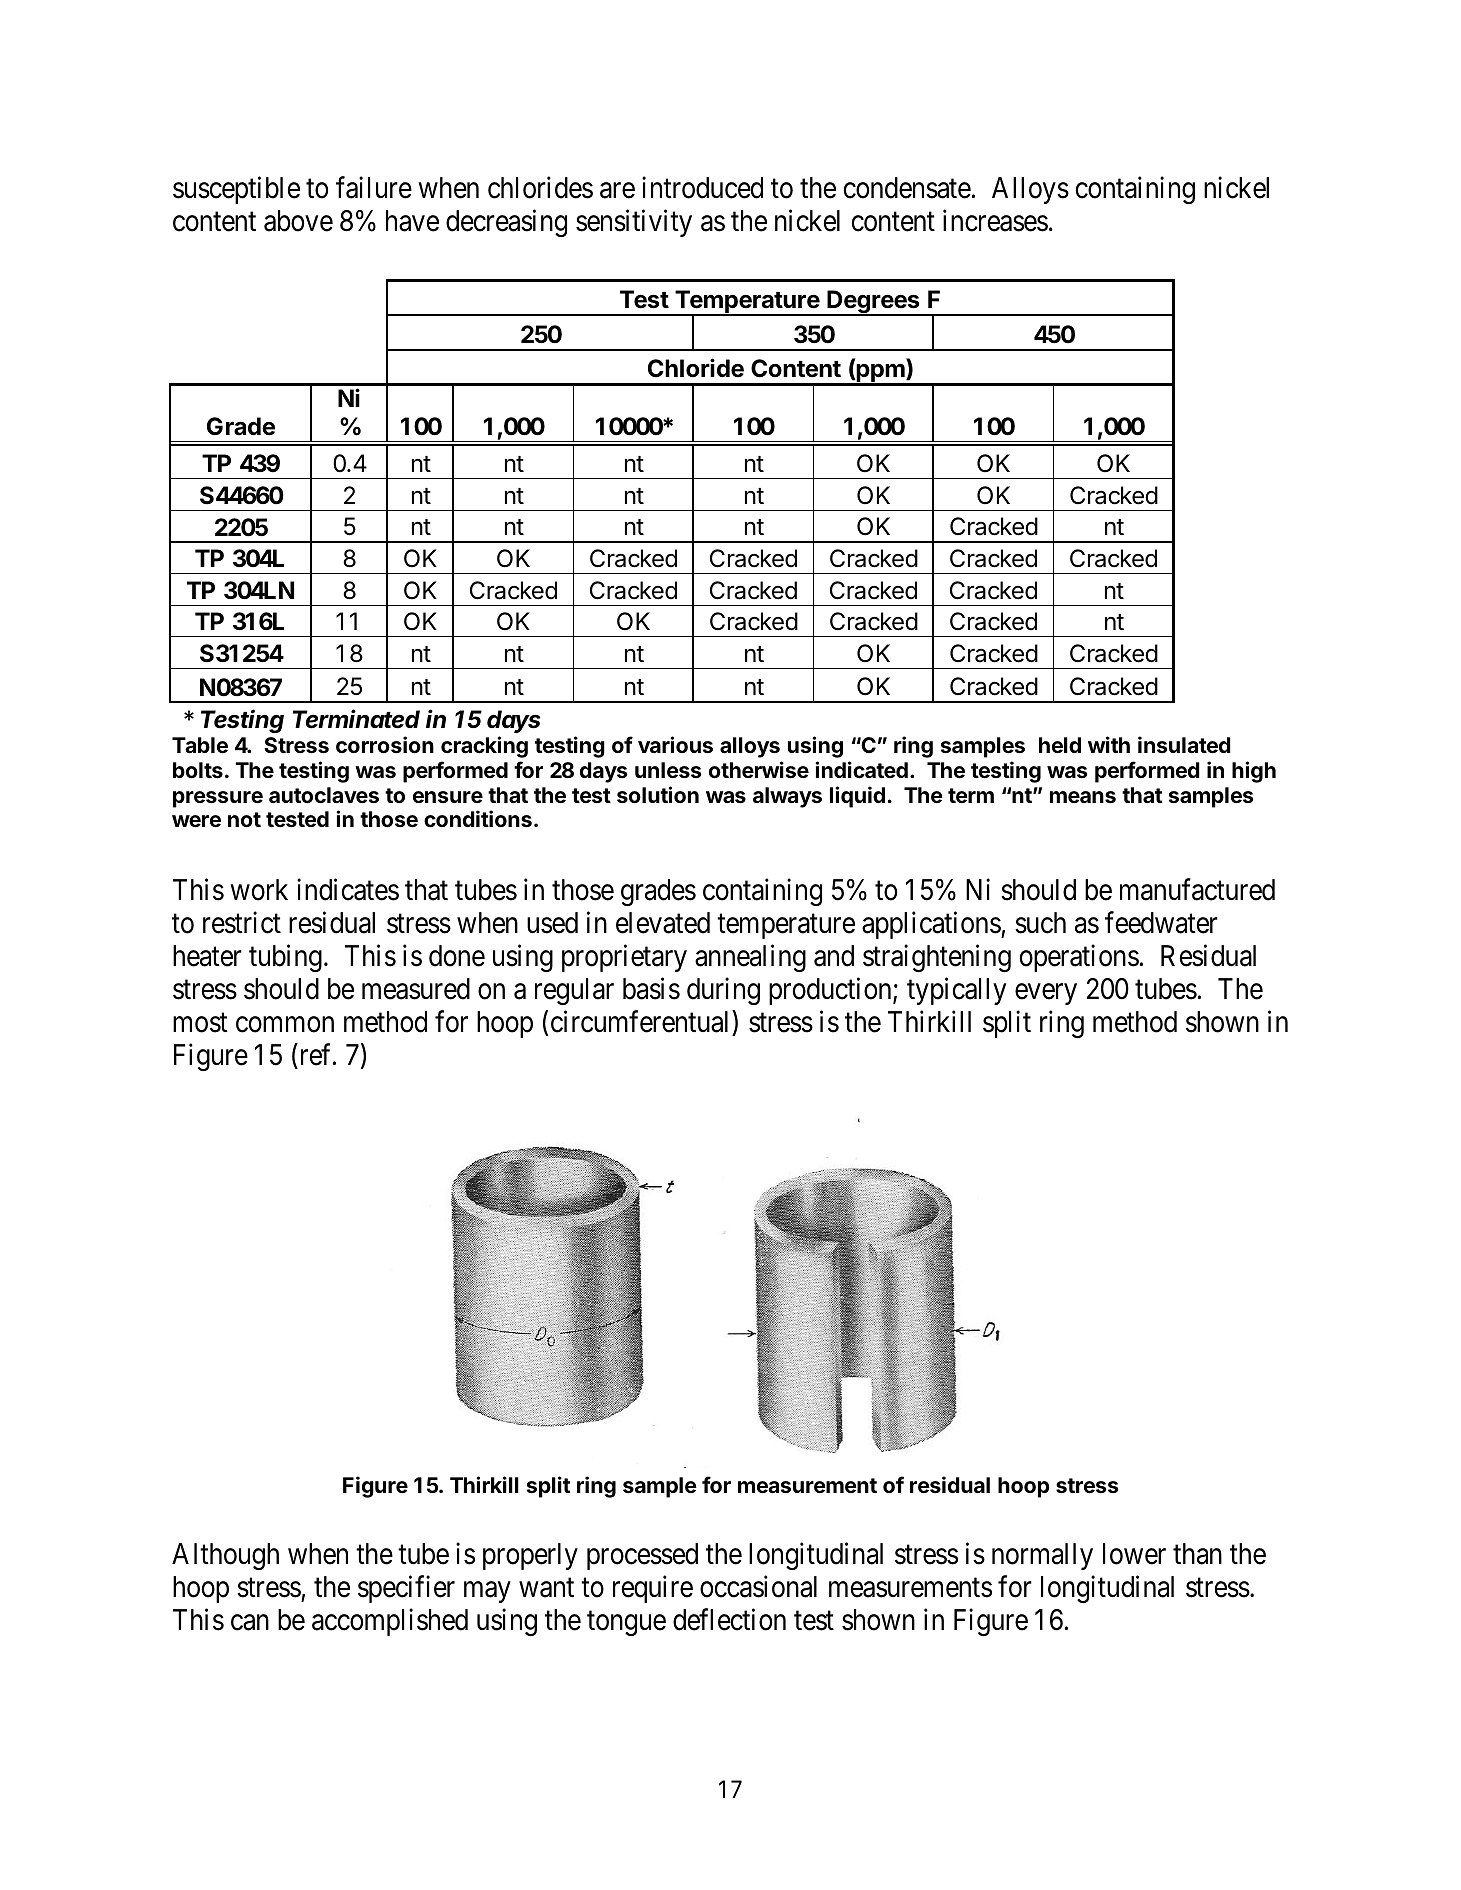 The image size is (1461, 1890). What do you see at coordinates (385, 744) in the screenshot?
I see `corrosion` at bounding box center [385, 744].
